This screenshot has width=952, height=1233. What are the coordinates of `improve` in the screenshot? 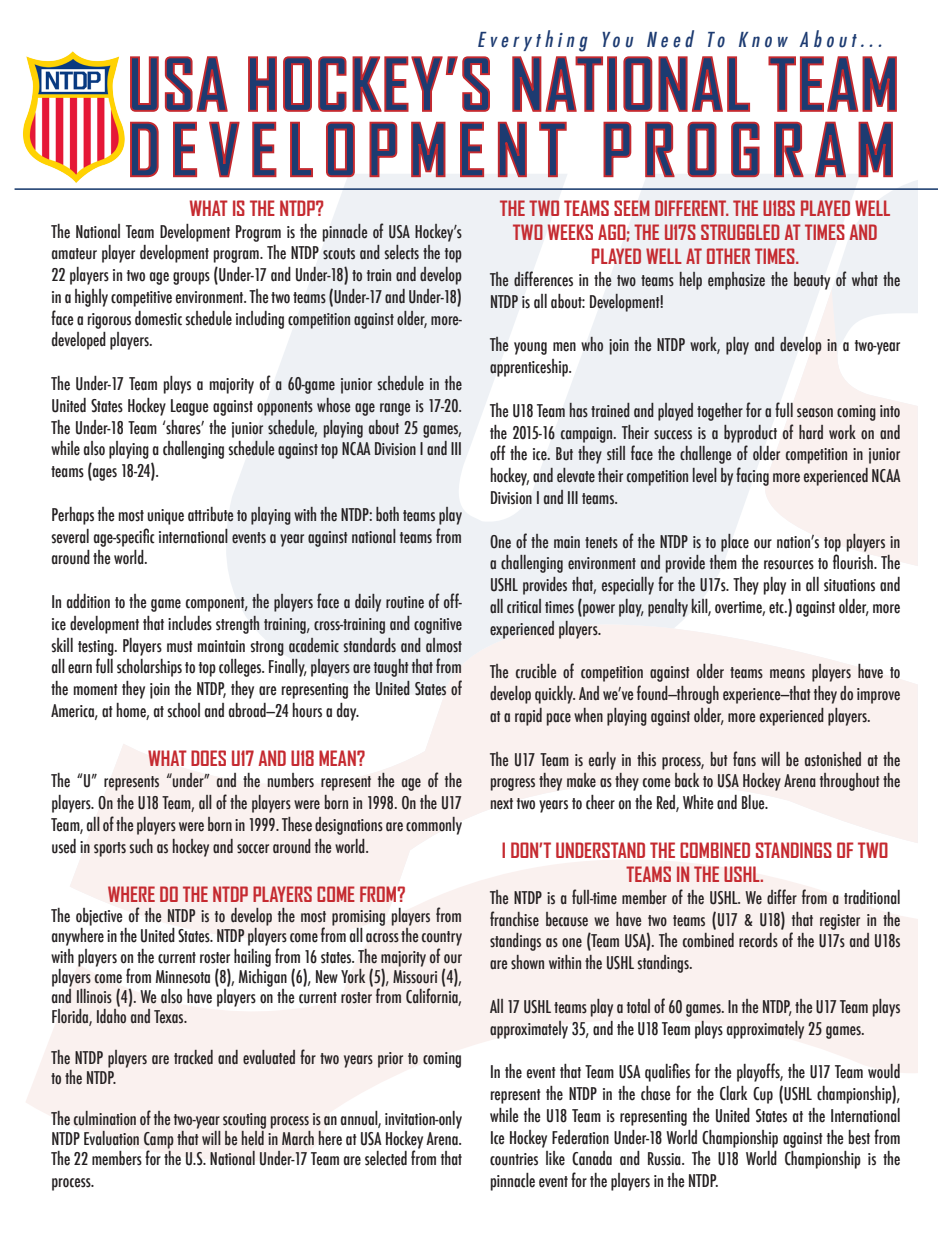 It's located at (878, 696).
